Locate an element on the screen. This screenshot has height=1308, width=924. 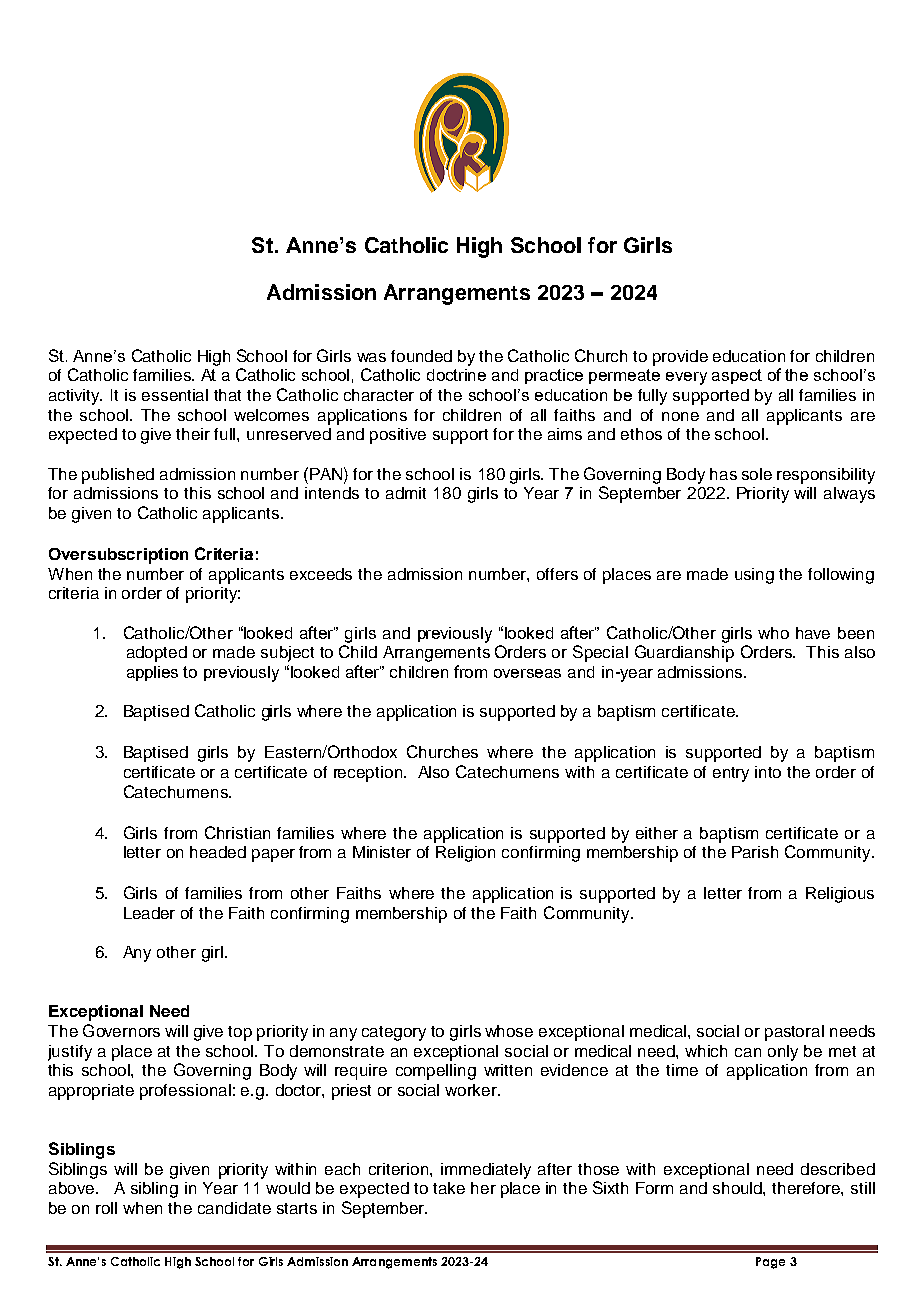
essential is located at coordinates (175, 395).
